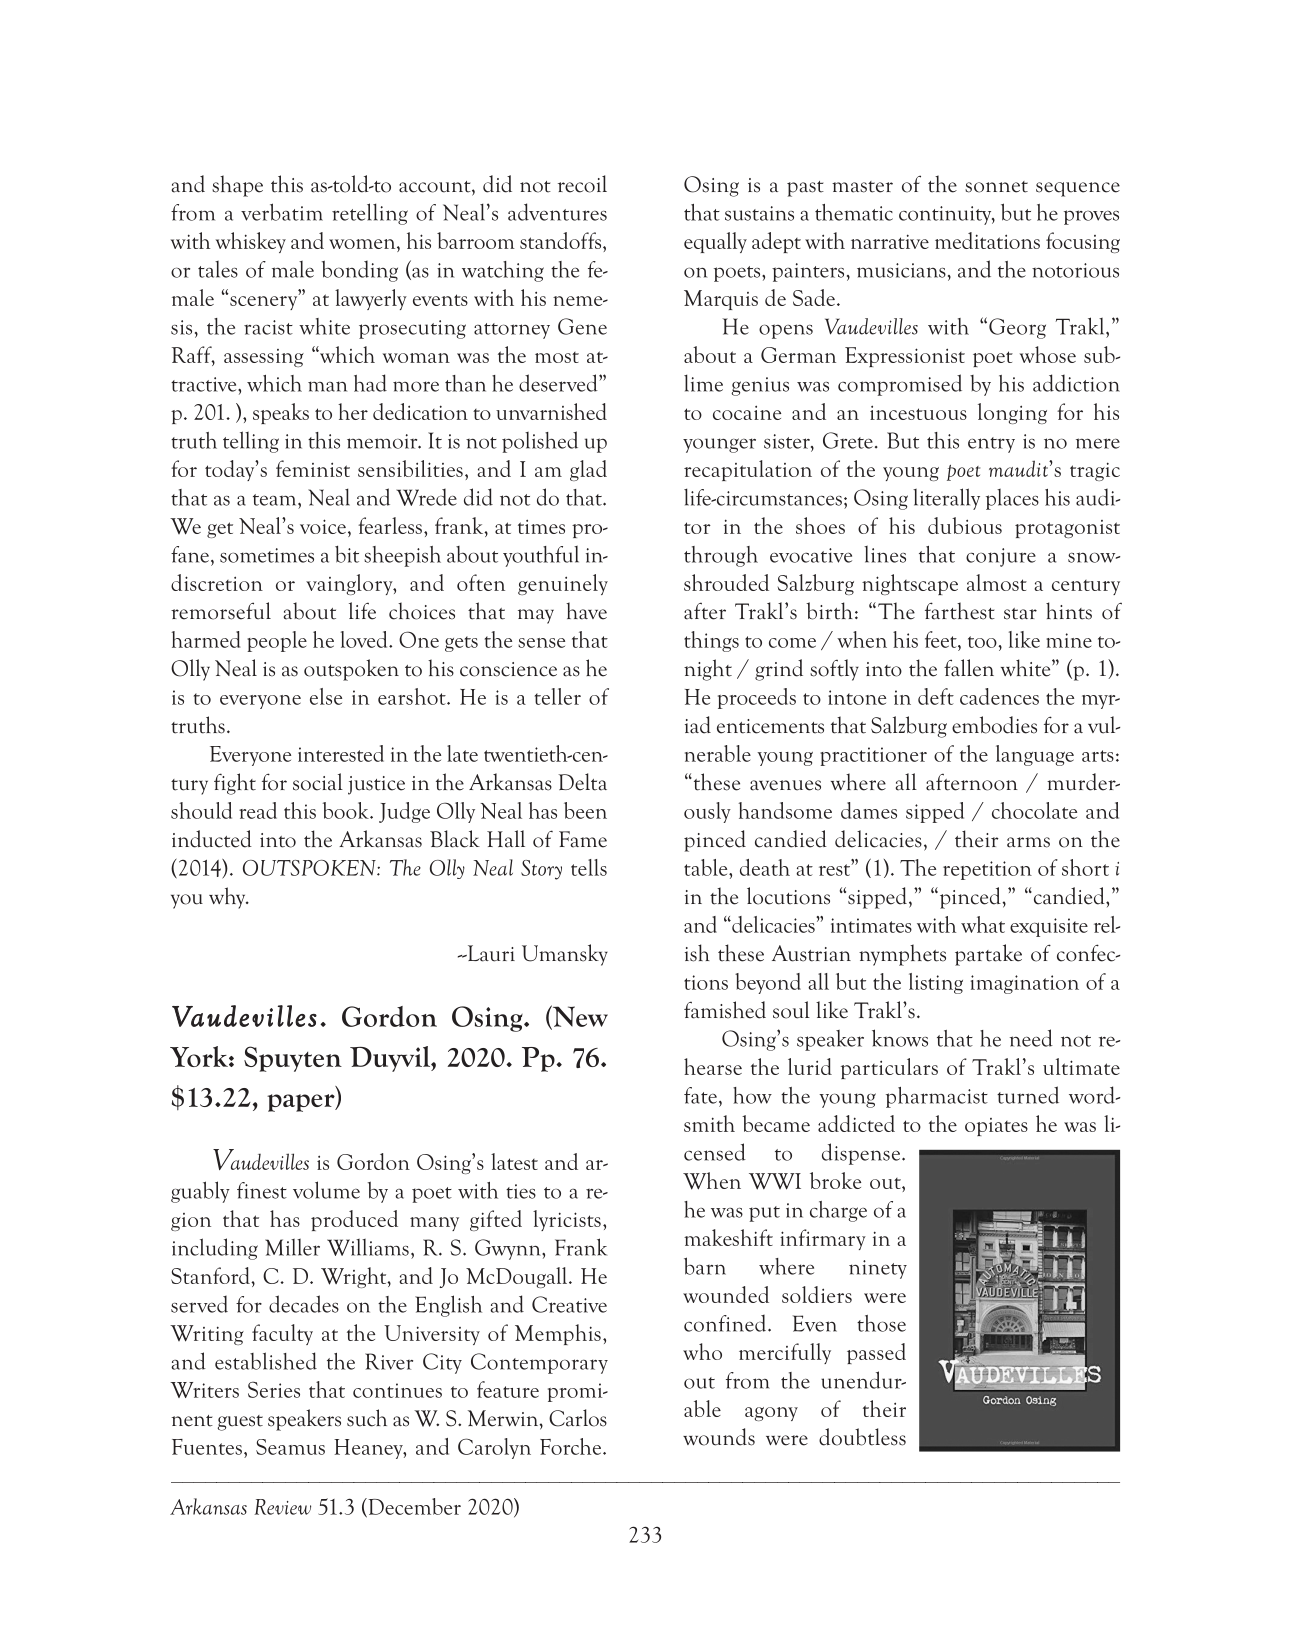 This page has width=1291, height=1633. Describe the element at coordinates (700, 1095) in the page. I see `fate` at that location.
